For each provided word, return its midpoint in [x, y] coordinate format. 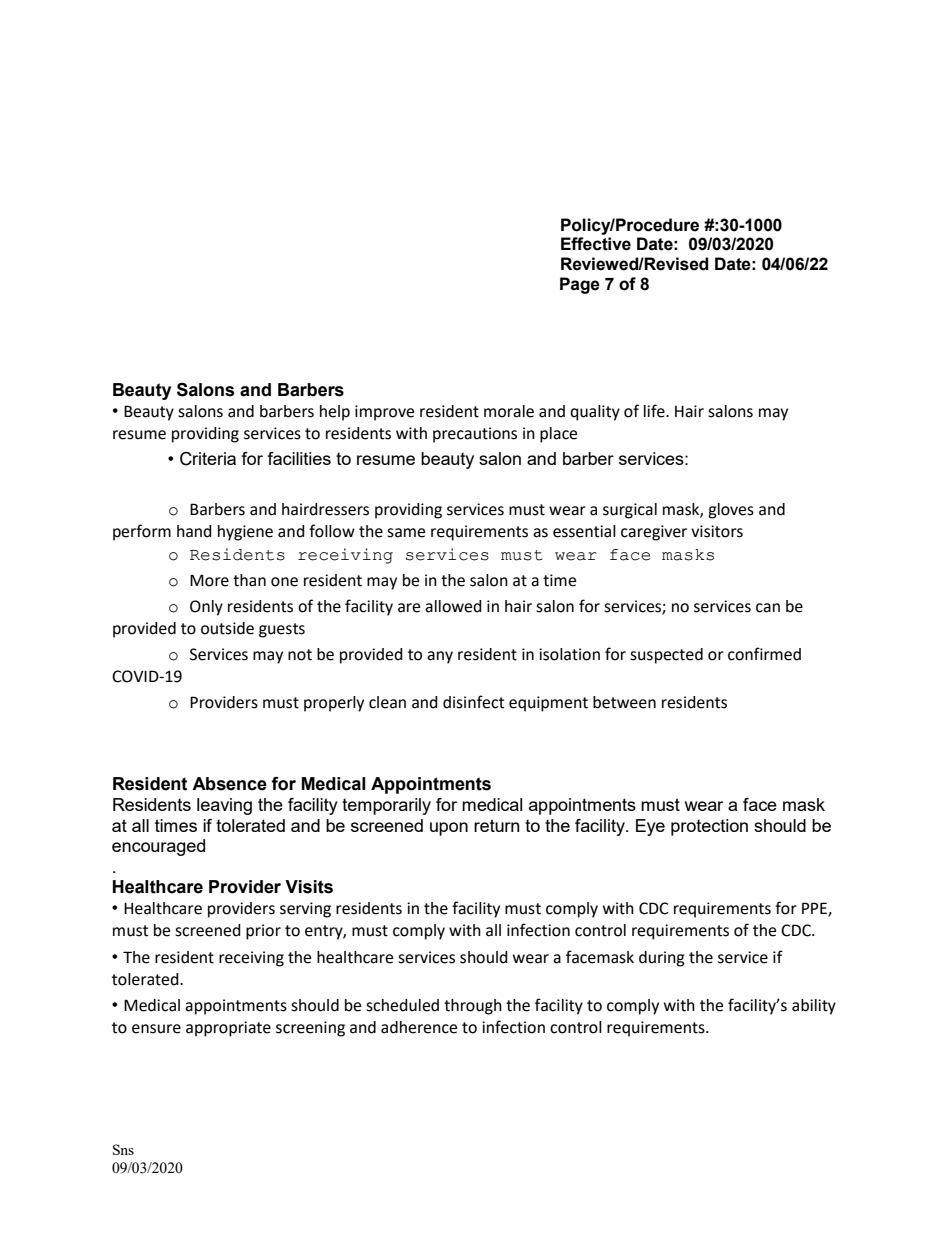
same [406, 533]
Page [580, 285]
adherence [419, 1027]
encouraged [158, 847]
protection [709, 827]
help [335, 413]
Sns [123, 1149]
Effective [596, 244]
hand [194, 531]
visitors [717, 531]
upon [449, 829]
